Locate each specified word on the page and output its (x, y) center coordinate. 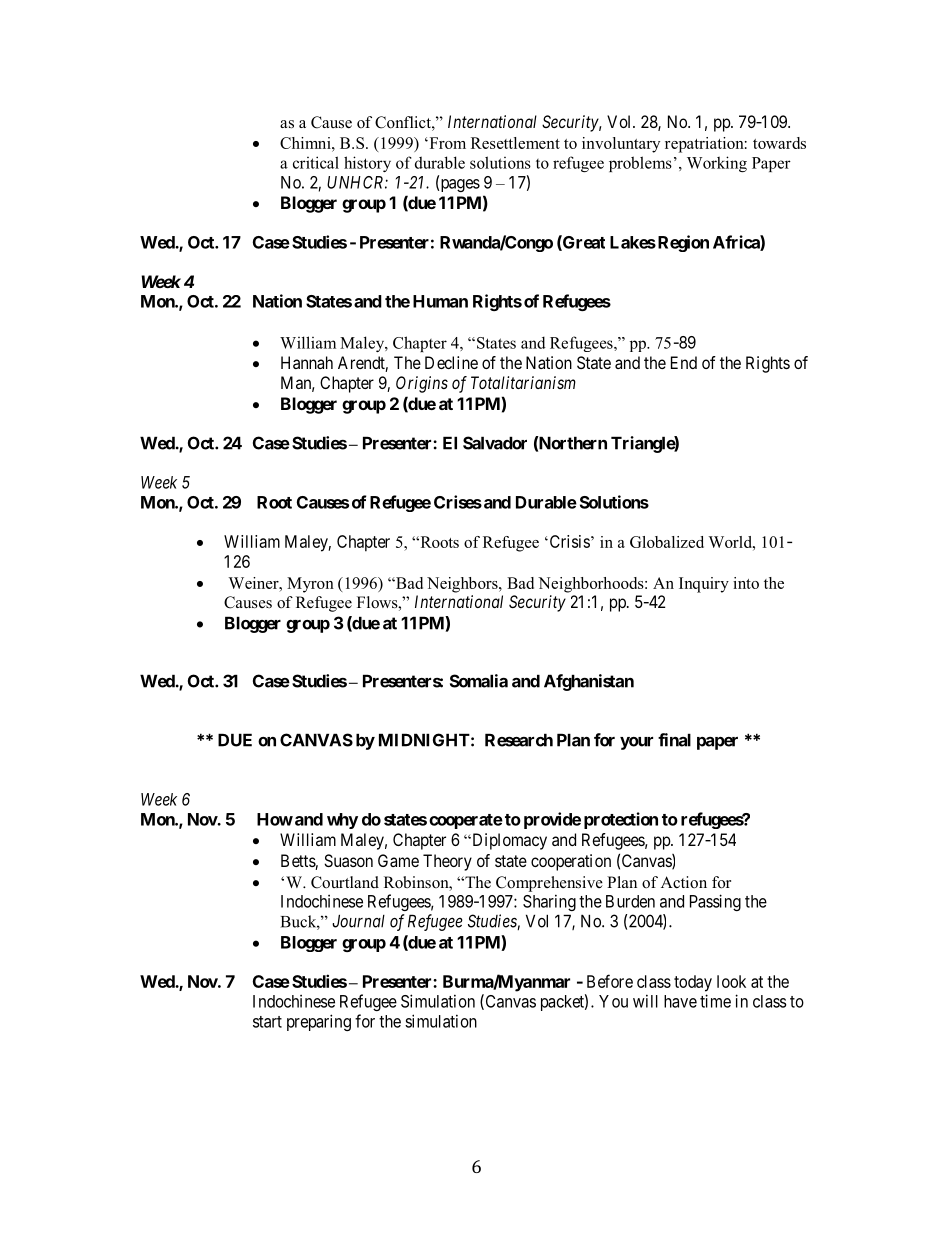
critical (316, 162)
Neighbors (463, 585)
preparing (319, 1022)
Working (717, 164)
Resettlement (515, 143)
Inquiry (704, 585)
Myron (310, 585)
